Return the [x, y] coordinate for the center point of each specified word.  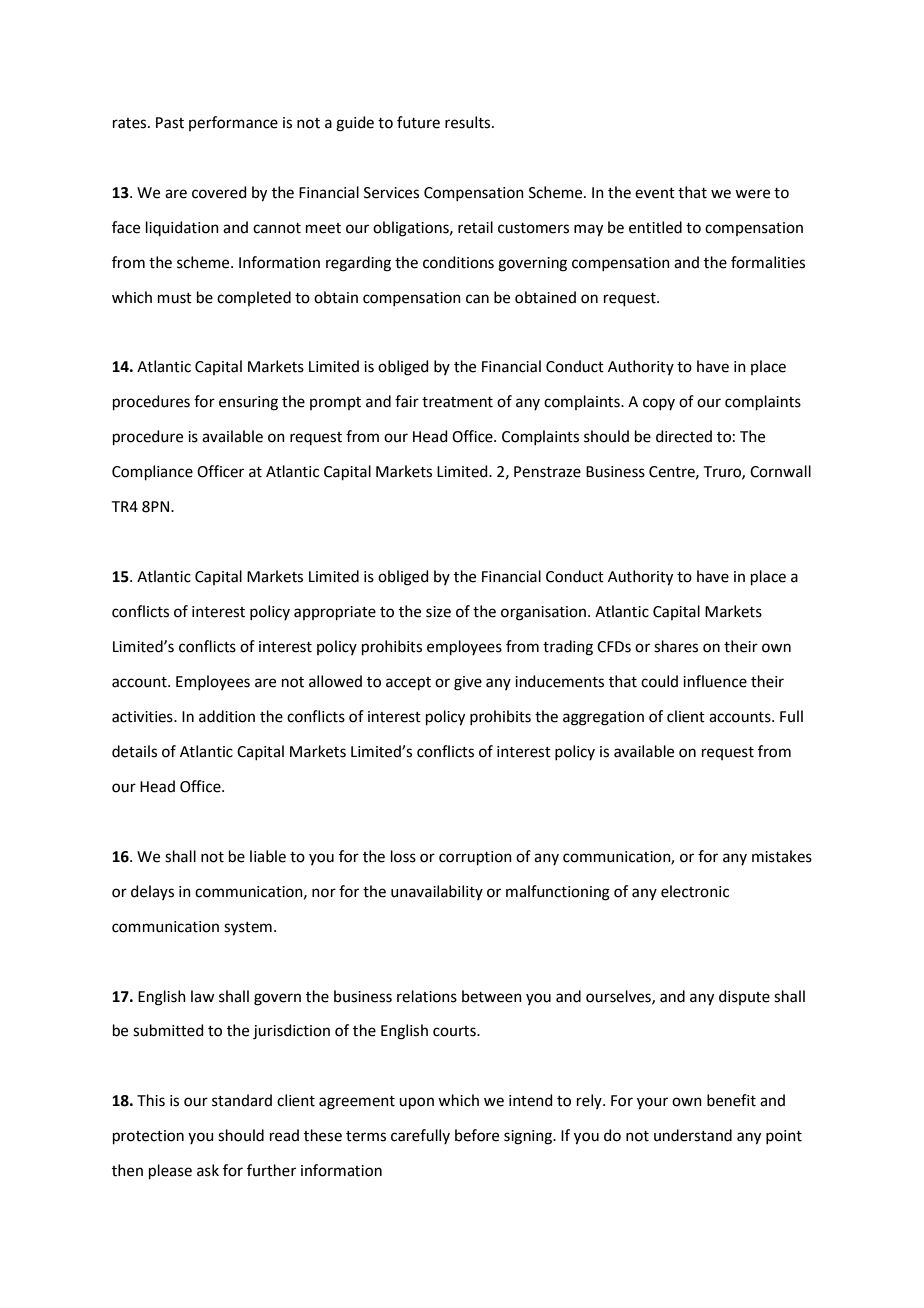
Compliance [152, 472]
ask [208, 1170]
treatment [457, 402]
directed [684, 436]
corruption [475, 858]
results [469, 122]
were [752, 194]
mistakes [782, 856]
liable [268, 856]
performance [233, 123]
